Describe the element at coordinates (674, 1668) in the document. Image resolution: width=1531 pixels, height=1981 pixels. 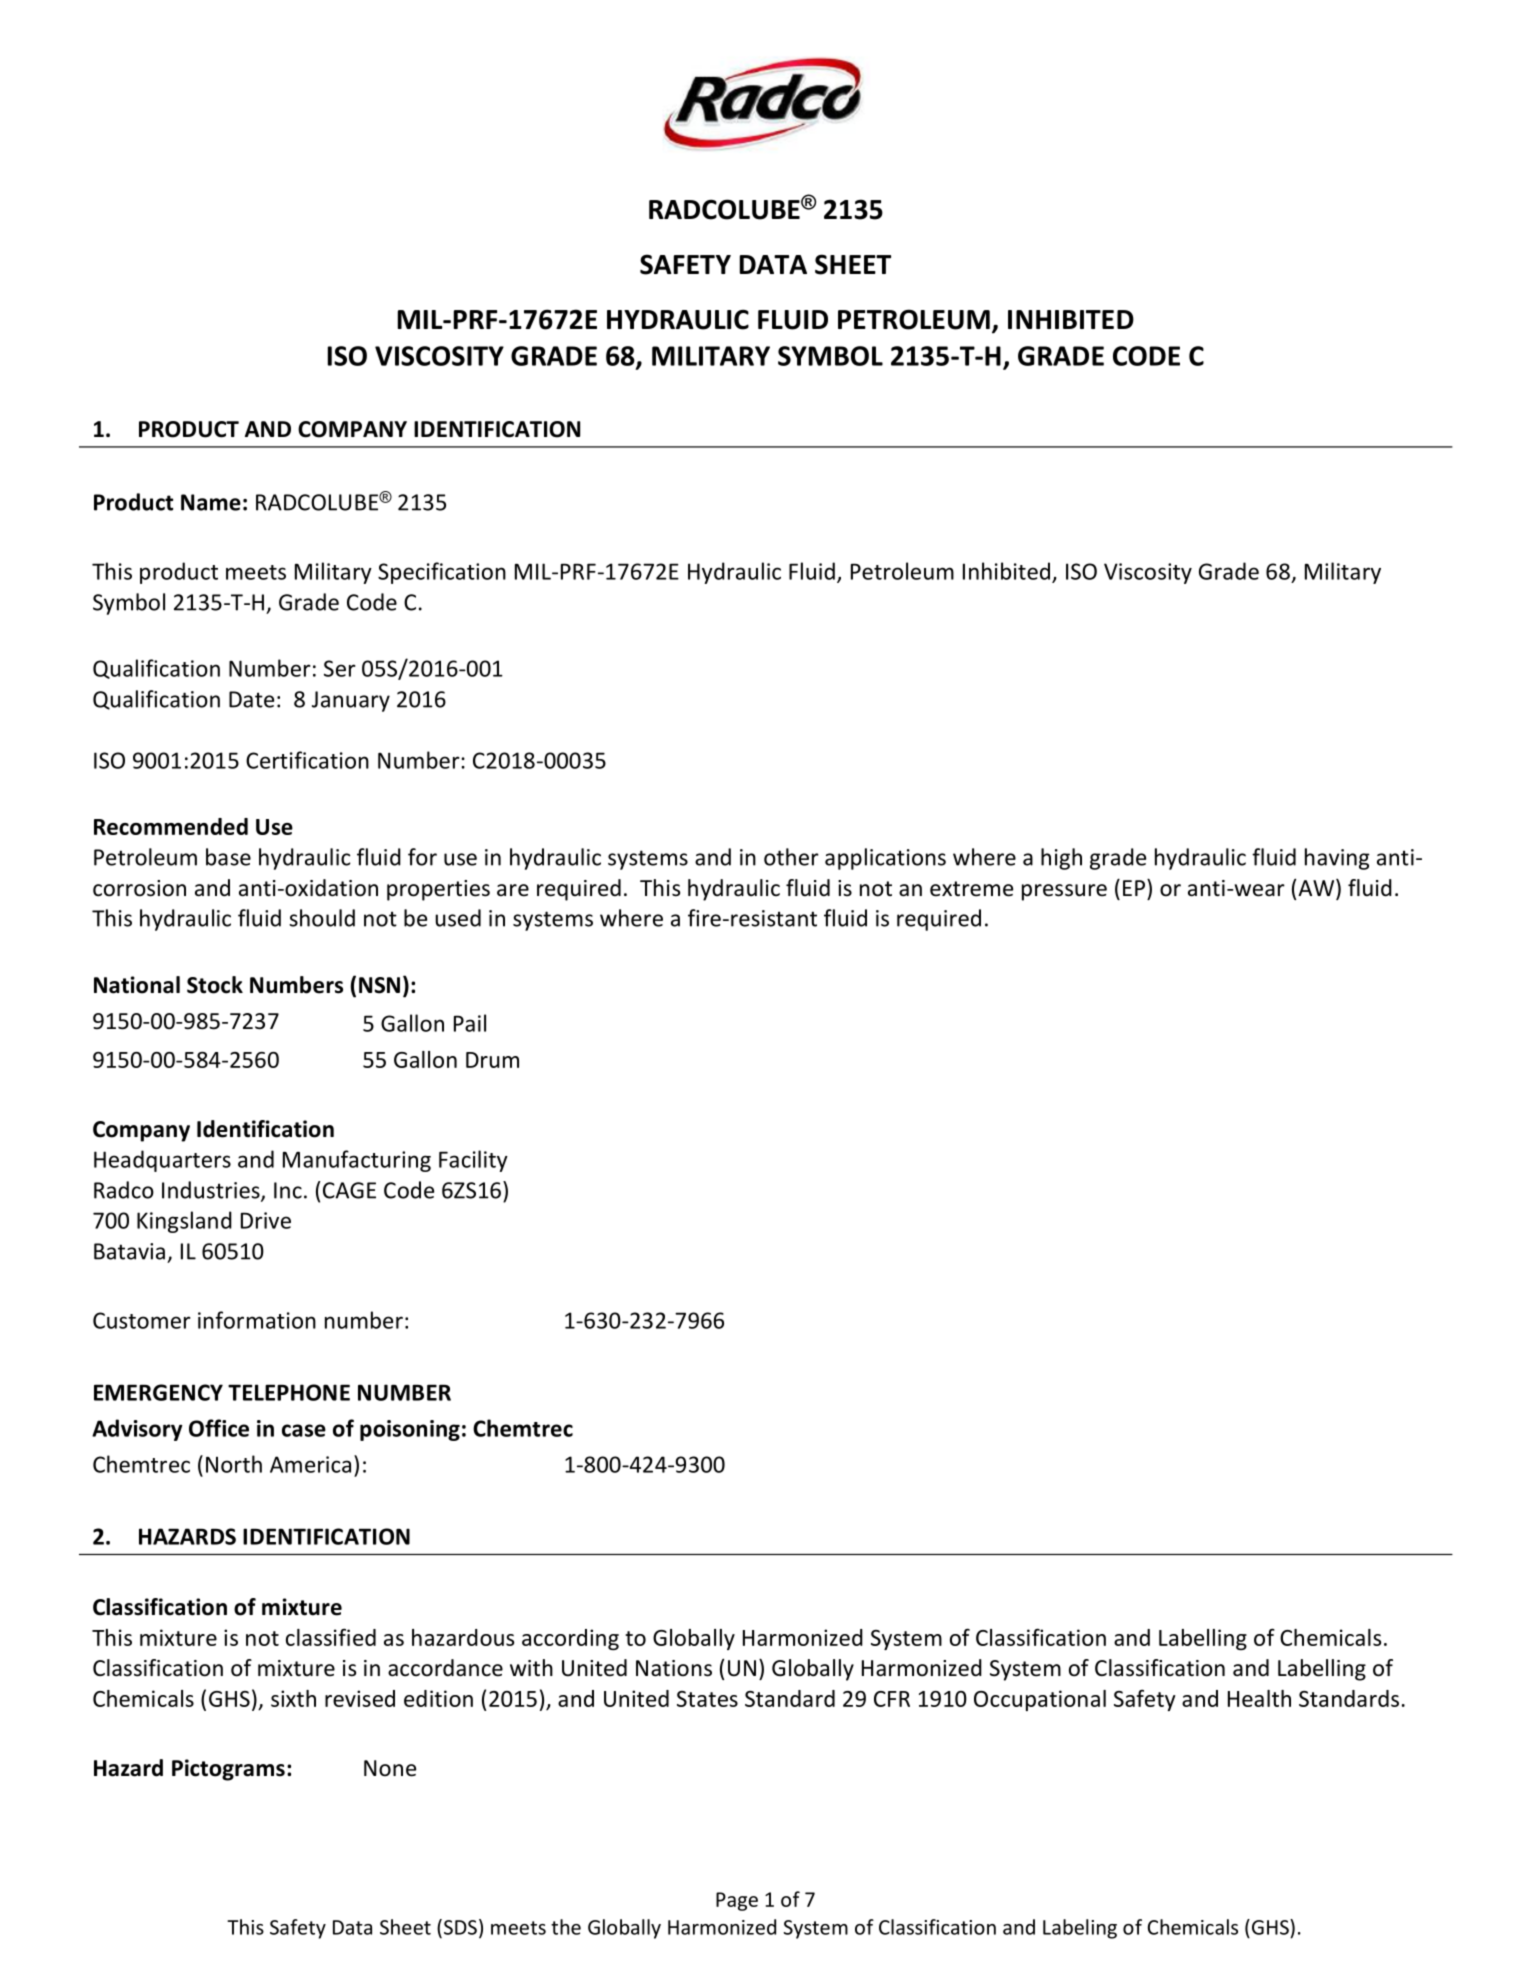
I see `Nations` at that location.
